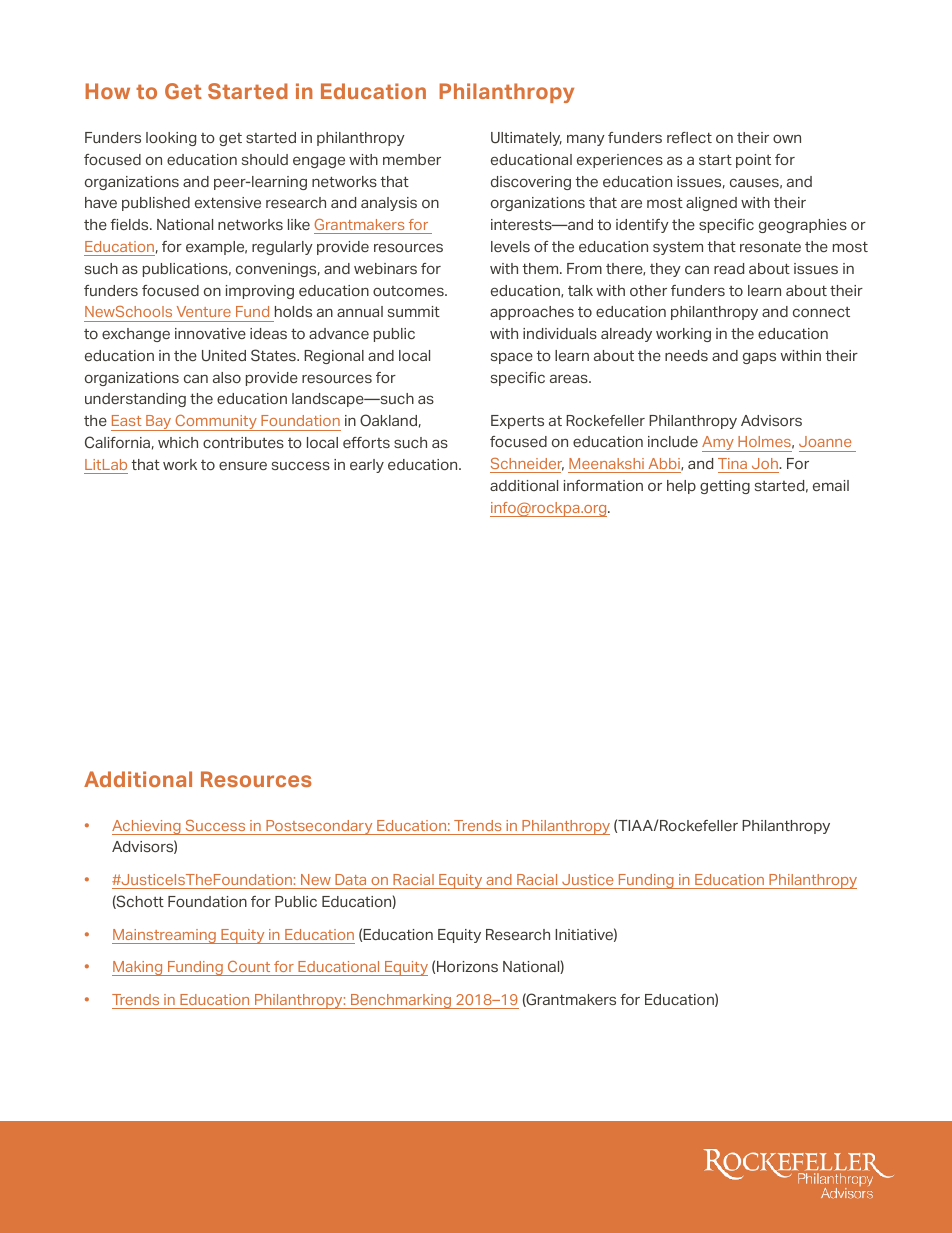  I want to click on Postsecondary, so click(319, 827).
